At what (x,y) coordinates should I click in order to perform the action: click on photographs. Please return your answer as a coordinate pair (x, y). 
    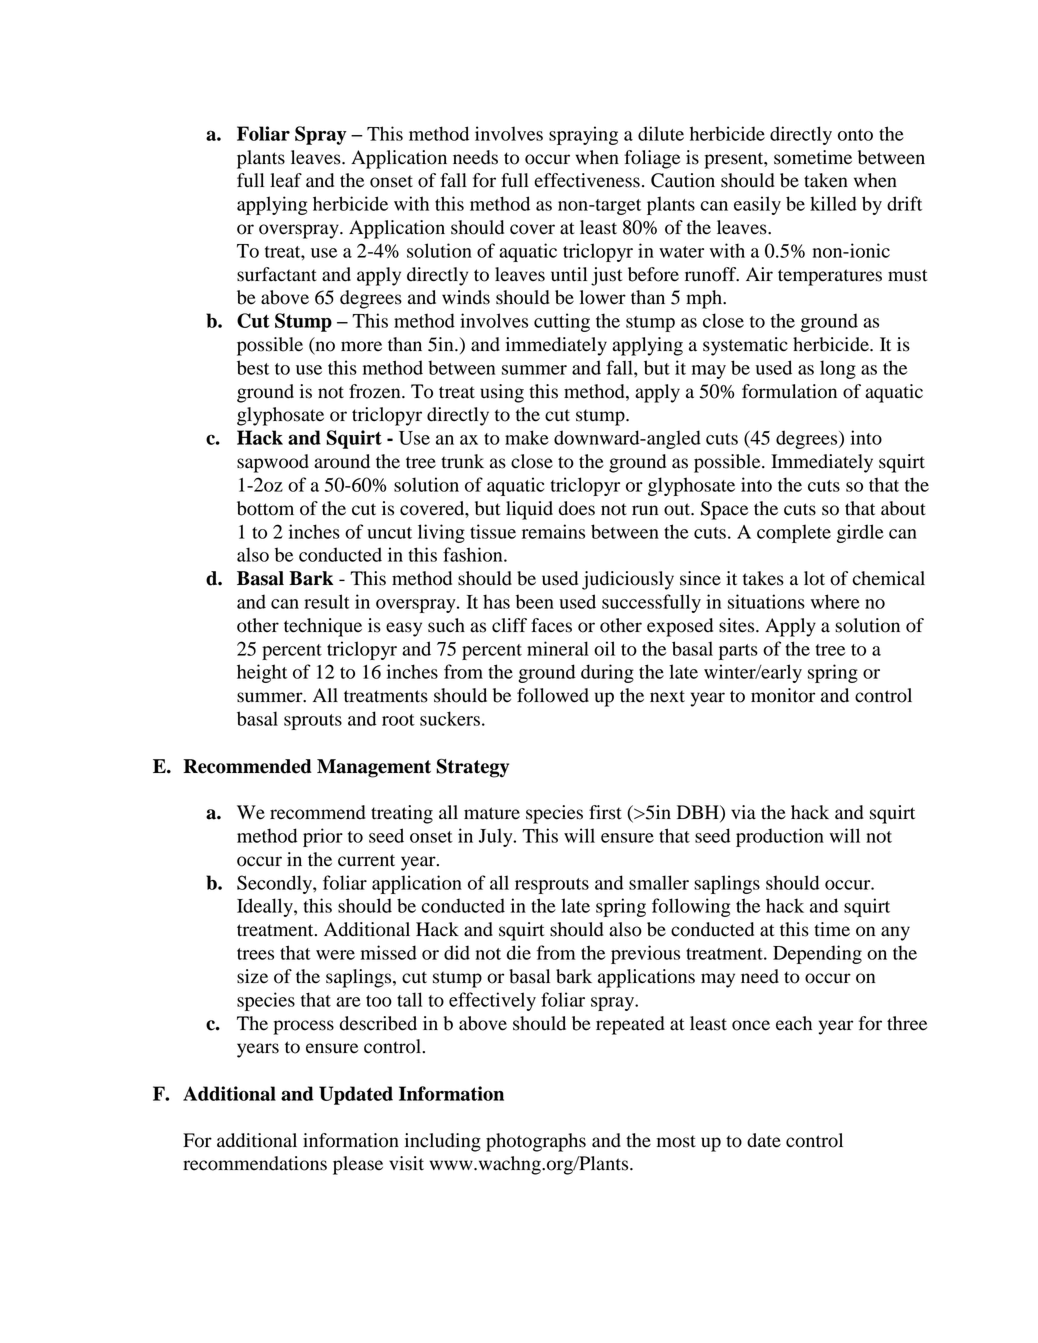
    Looking at the image, I should click on (536, 1142).
